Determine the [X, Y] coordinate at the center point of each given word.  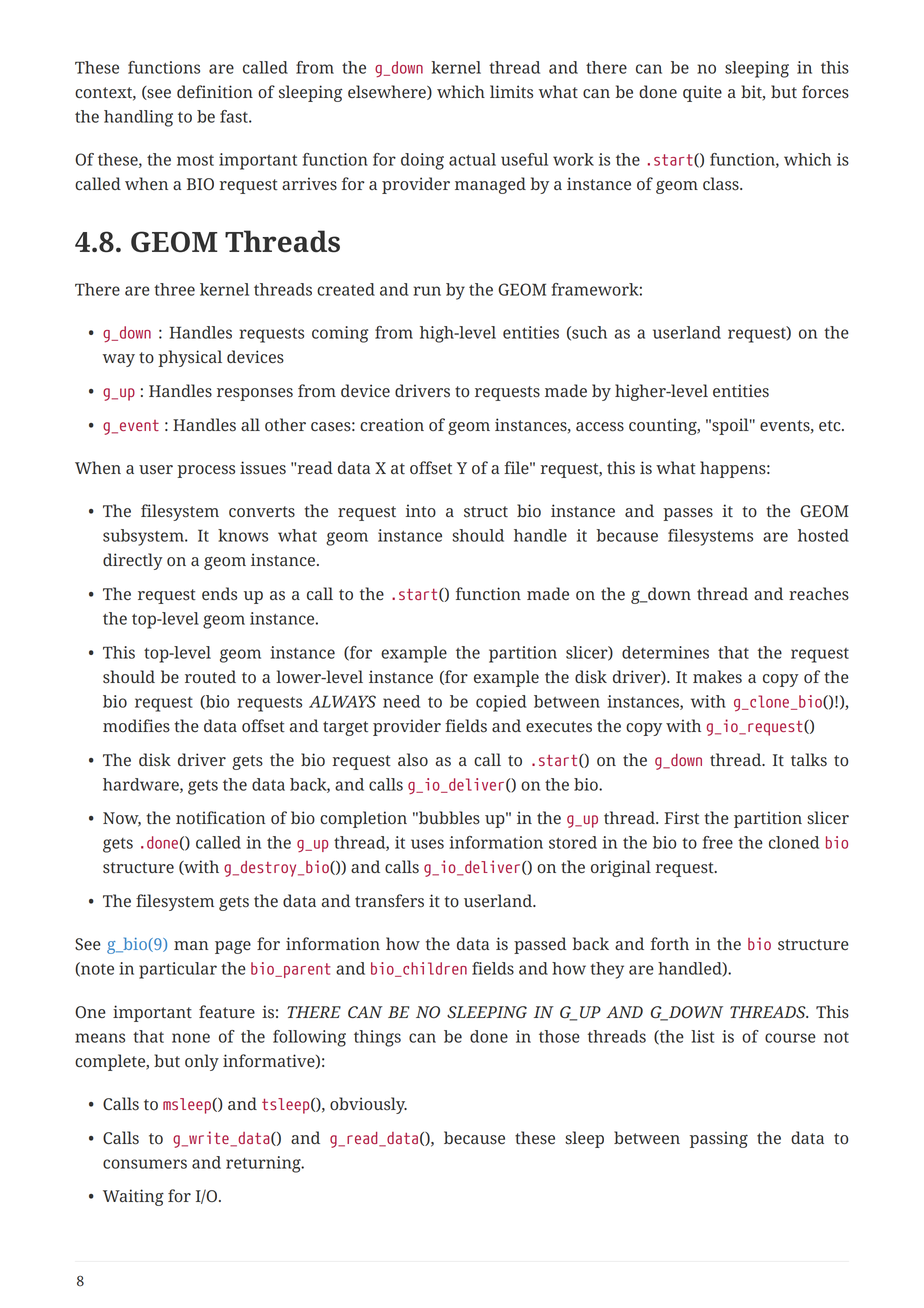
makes [717, 677]
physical [190, 358]
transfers [389, 901]
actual [472, 159]
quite [702, 93]
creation [392, 425]
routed [210, 677]
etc [831, 425]
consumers [145, 1164]
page [233, 947]
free [718, 842]
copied [501, 703]
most [195, 160]
